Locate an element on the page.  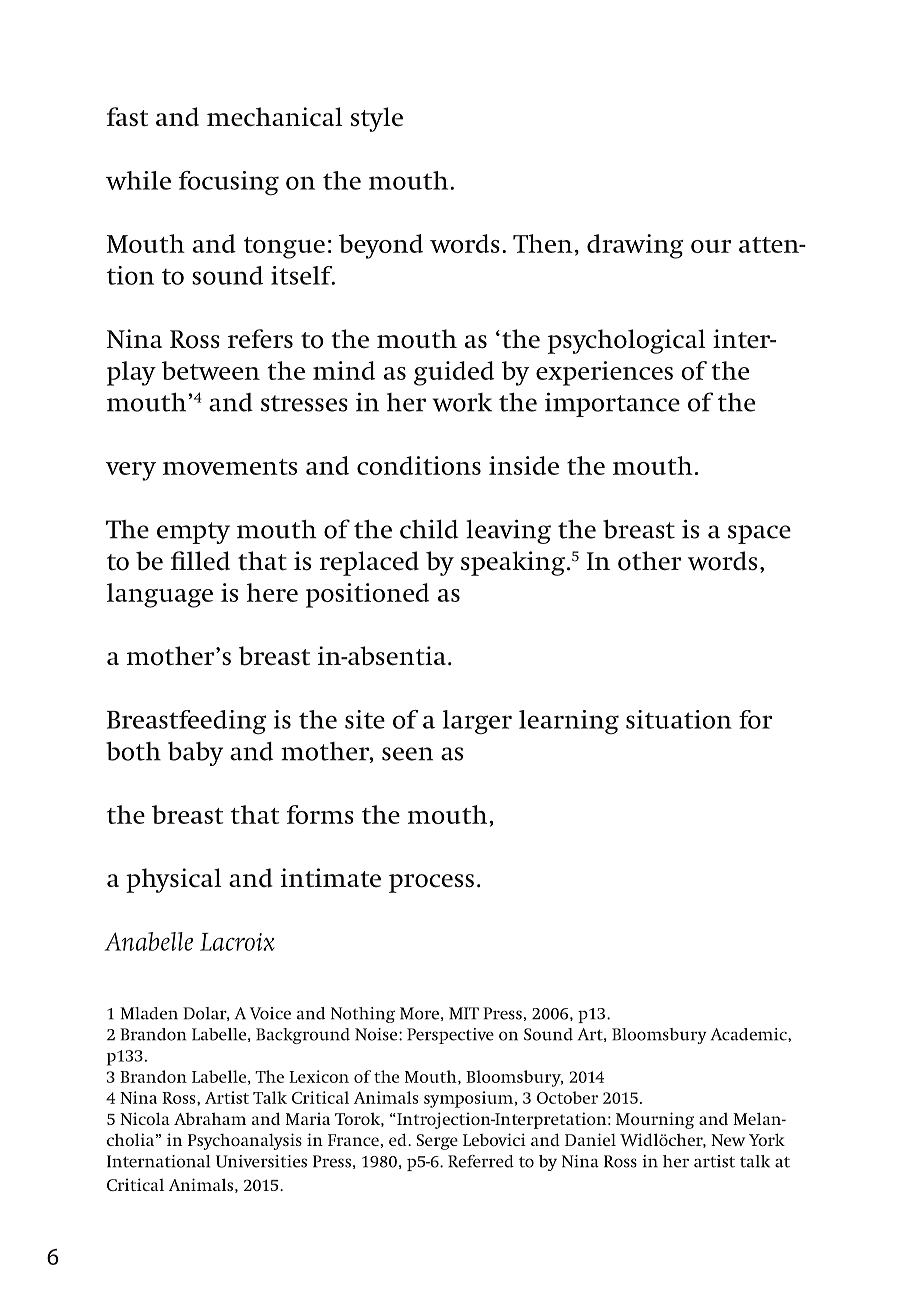
focusing is located at coordinates (229, 183).
